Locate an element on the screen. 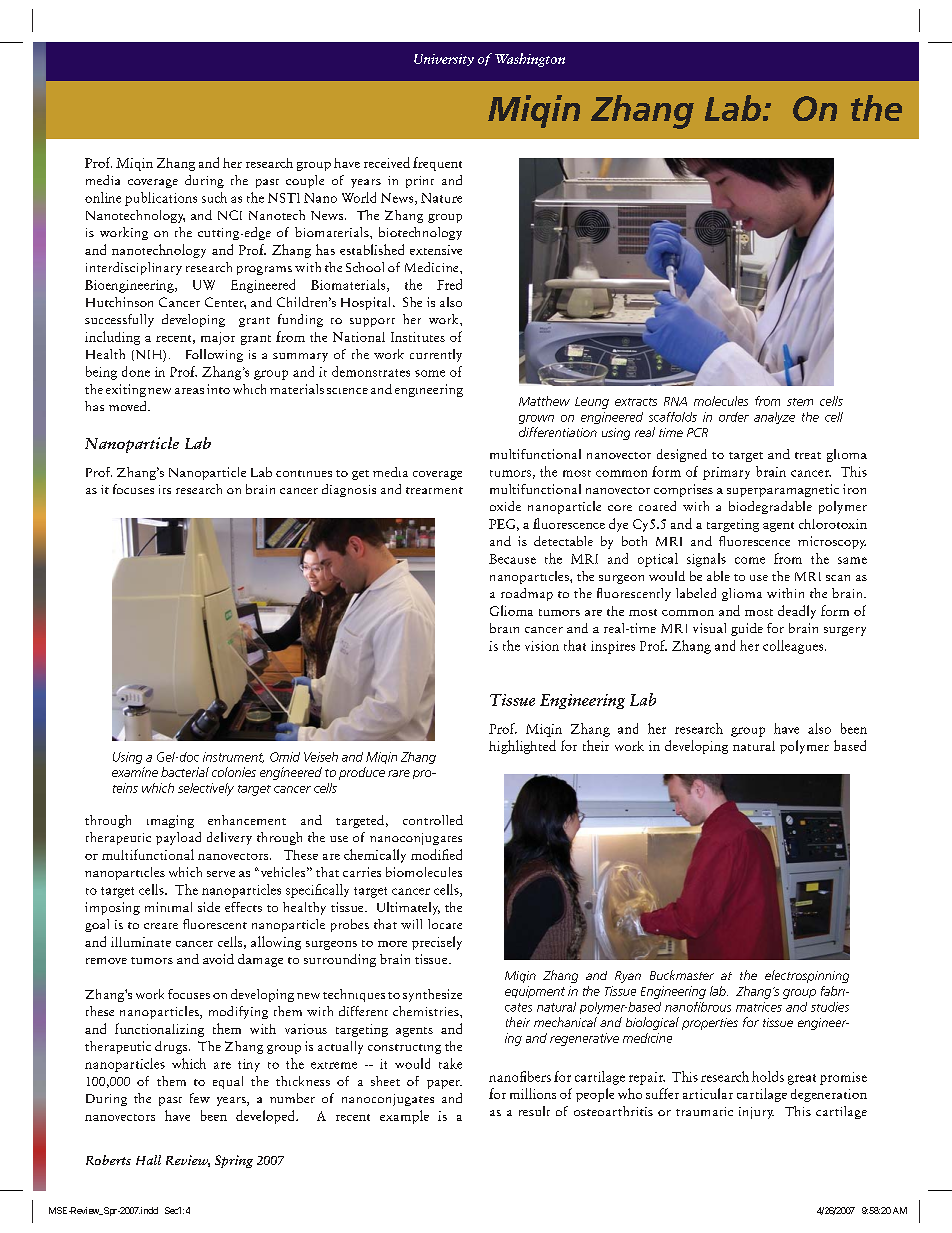 Image resolution: width=952 pixels, height=1233 pixels. few is located at coordinates (200, 1098).
